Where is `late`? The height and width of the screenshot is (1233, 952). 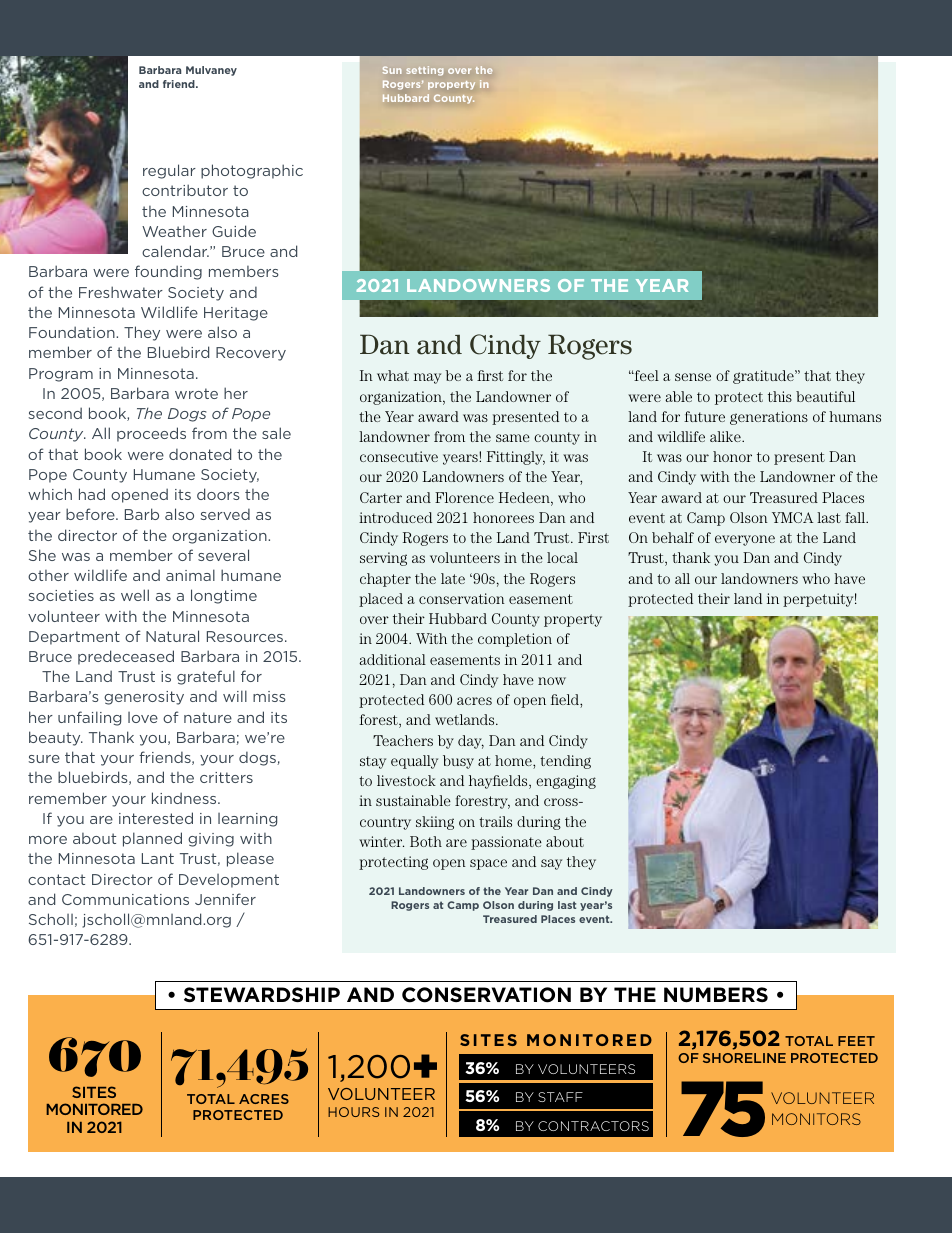
late is located at coordinates (453, 578).
